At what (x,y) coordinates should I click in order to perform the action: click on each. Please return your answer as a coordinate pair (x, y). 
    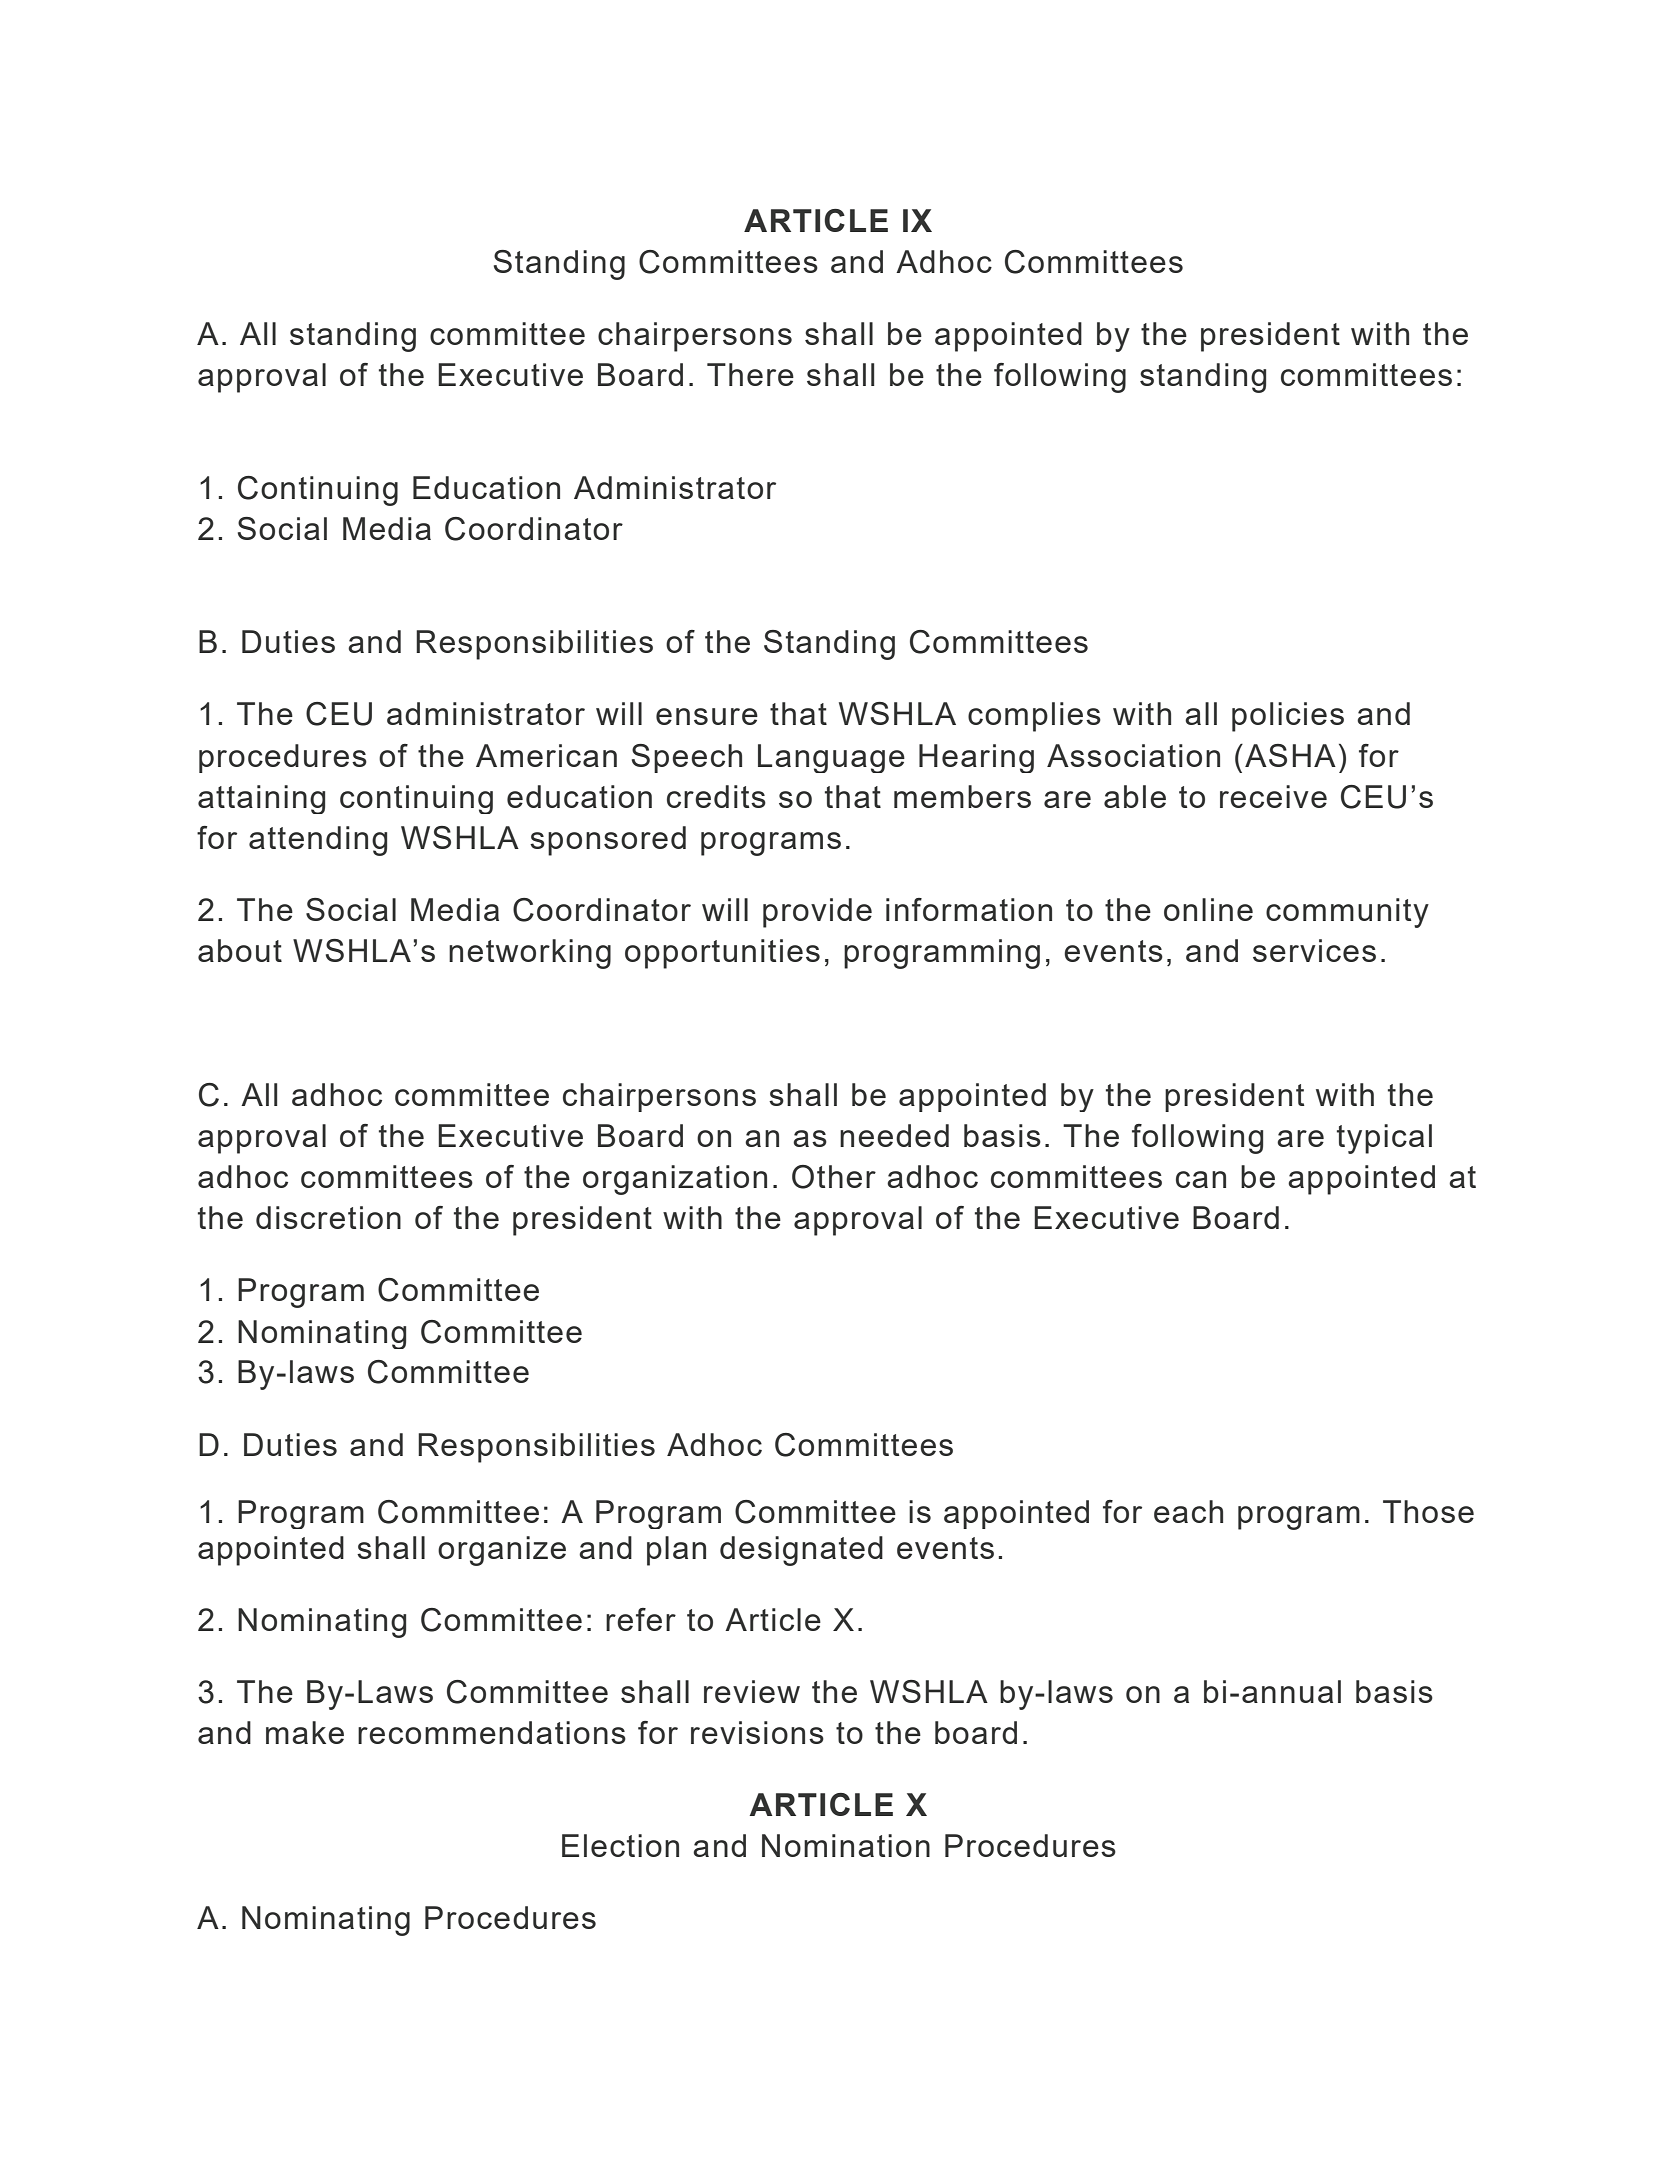
    Looking at the image, I should click on (1188, 1511).
